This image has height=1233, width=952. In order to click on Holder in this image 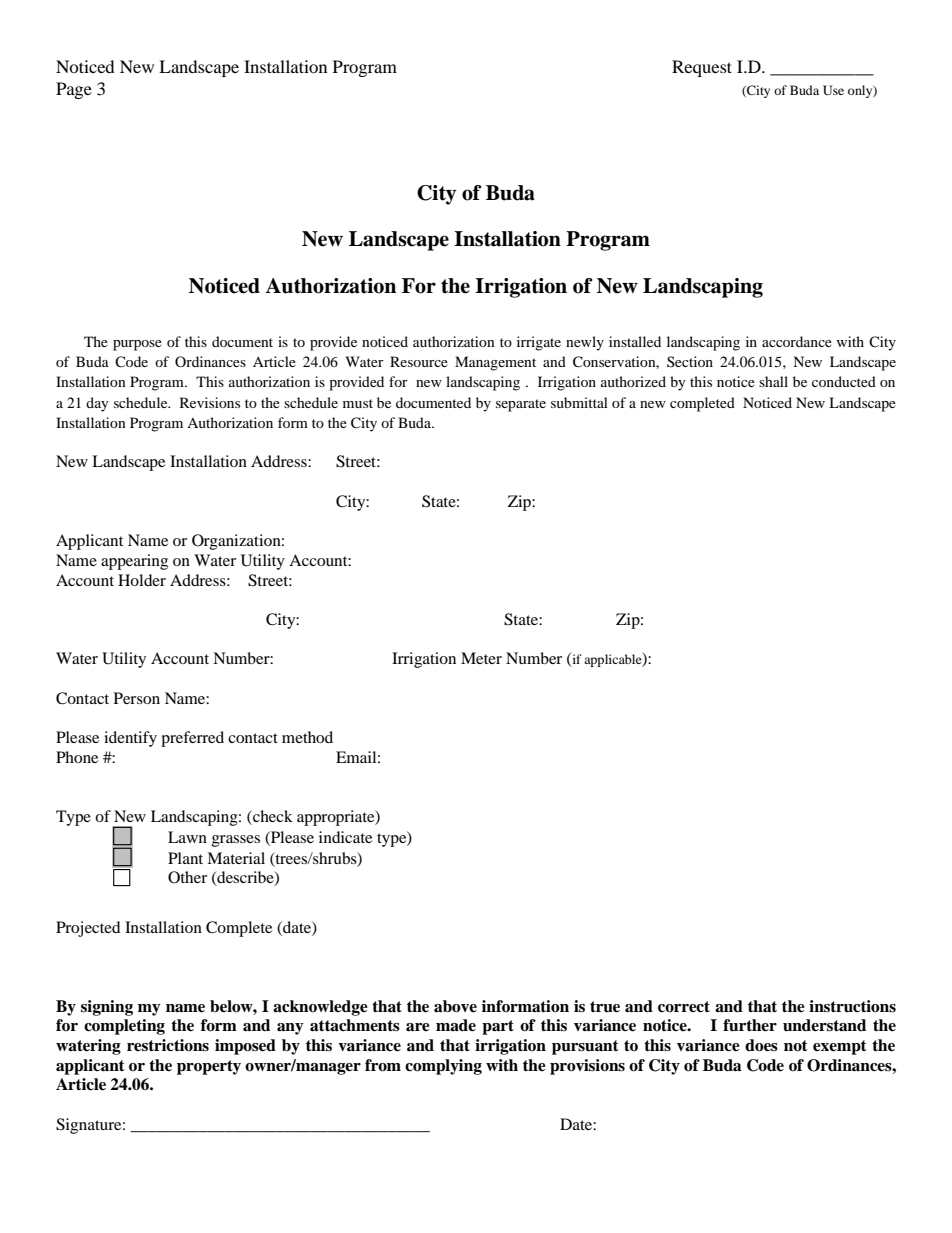, I will do `click(142, 580)`.
